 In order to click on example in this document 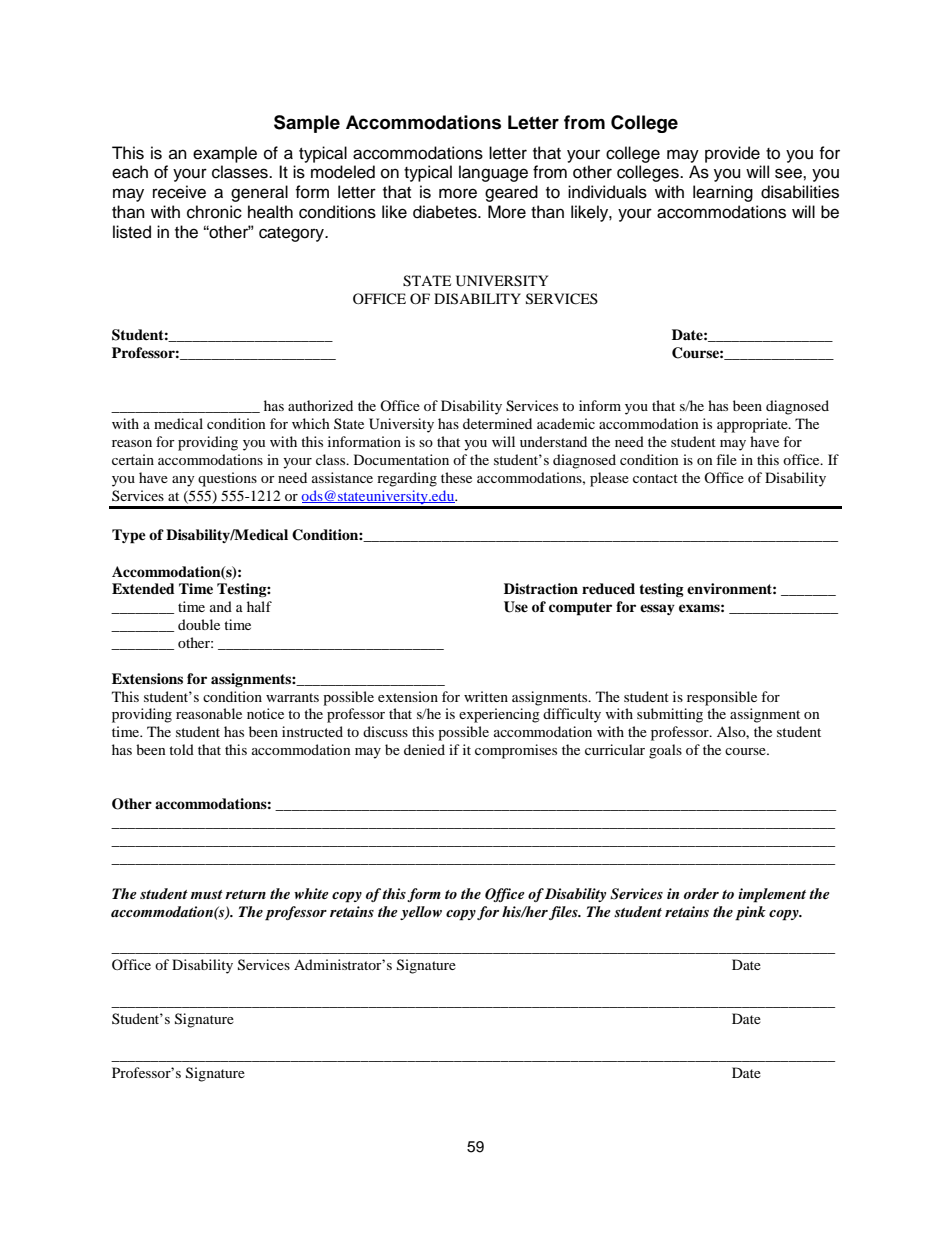, I will do `click(225, 154)`.
